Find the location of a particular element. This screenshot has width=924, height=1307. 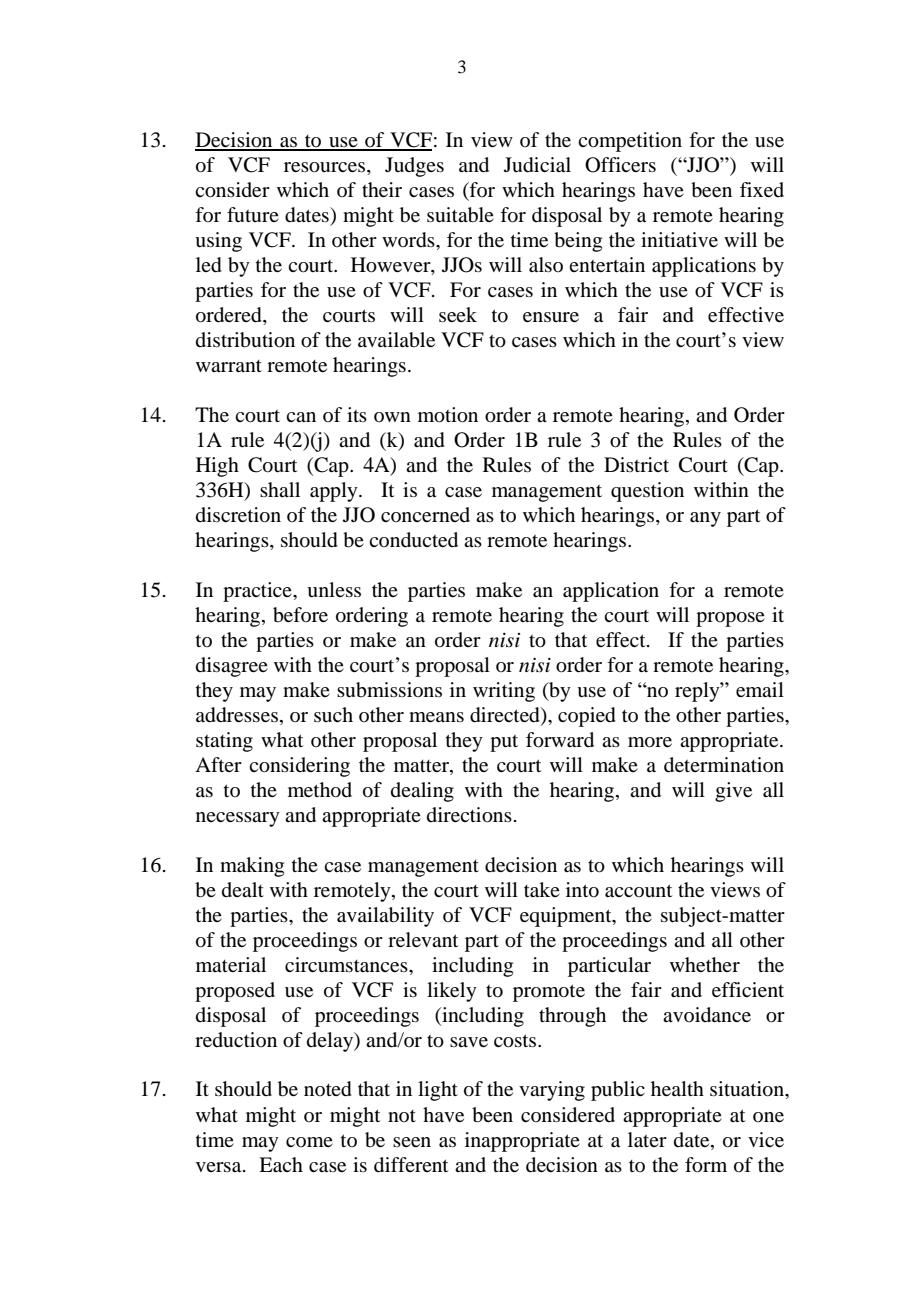

shall is located at coordinates (280, 489).
